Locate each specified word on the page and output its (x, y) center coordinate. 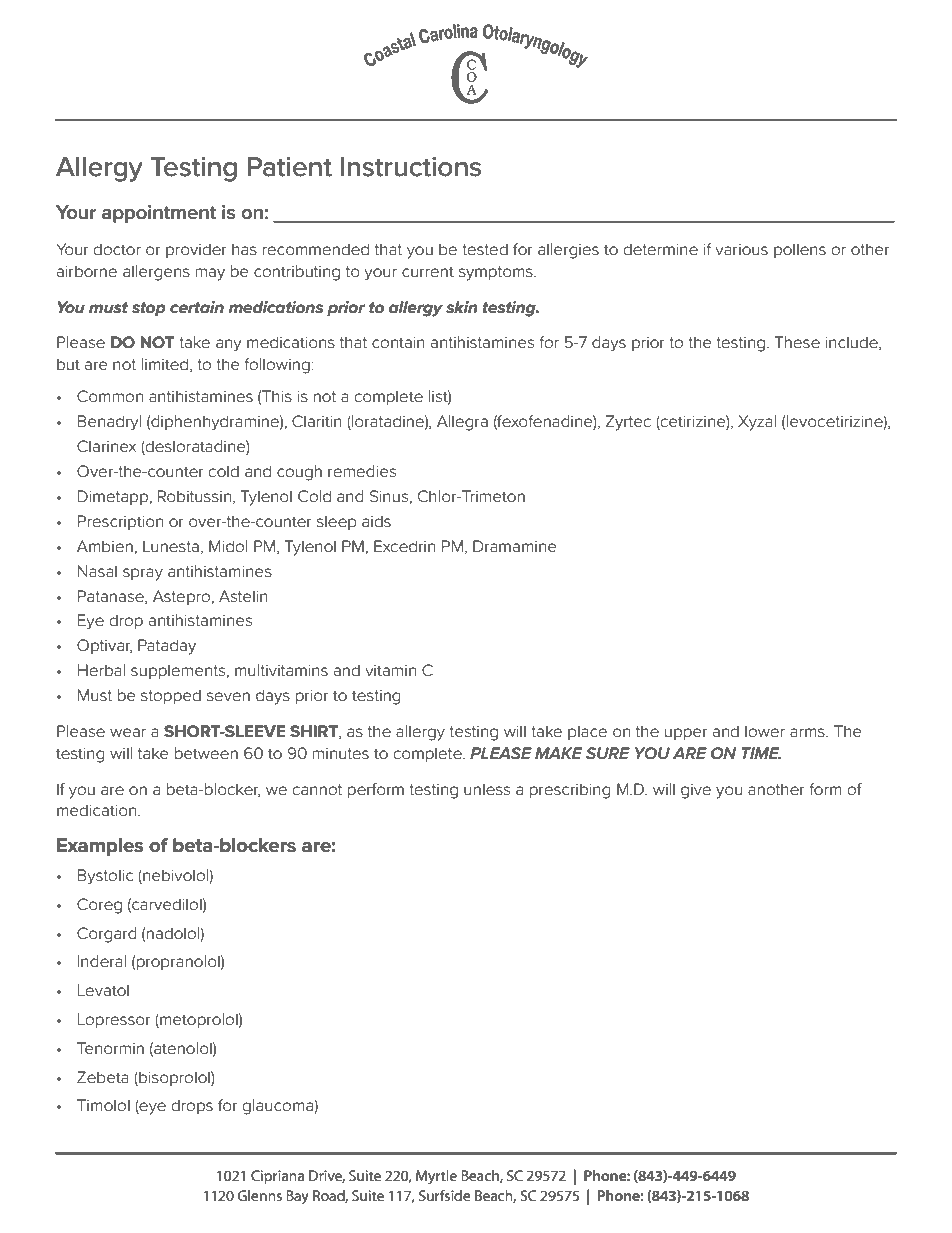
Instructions (411, 167)
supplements (179, 671)
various (741, 250)
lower (765, 731)
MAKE (559, 753)
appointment (159, 214)
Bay (297, 1197)
